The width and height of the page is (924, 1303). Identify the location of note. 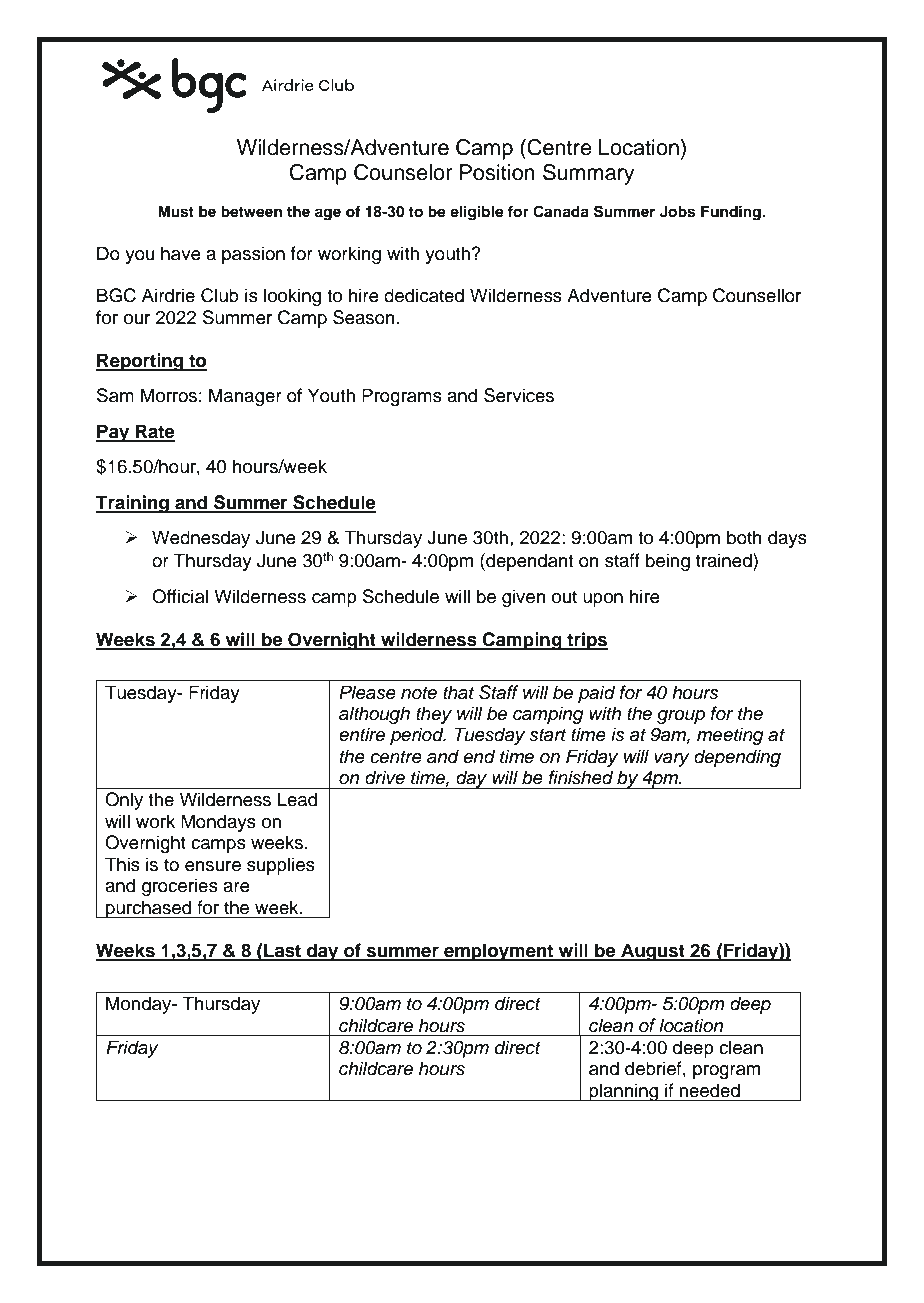
(419, 693).
